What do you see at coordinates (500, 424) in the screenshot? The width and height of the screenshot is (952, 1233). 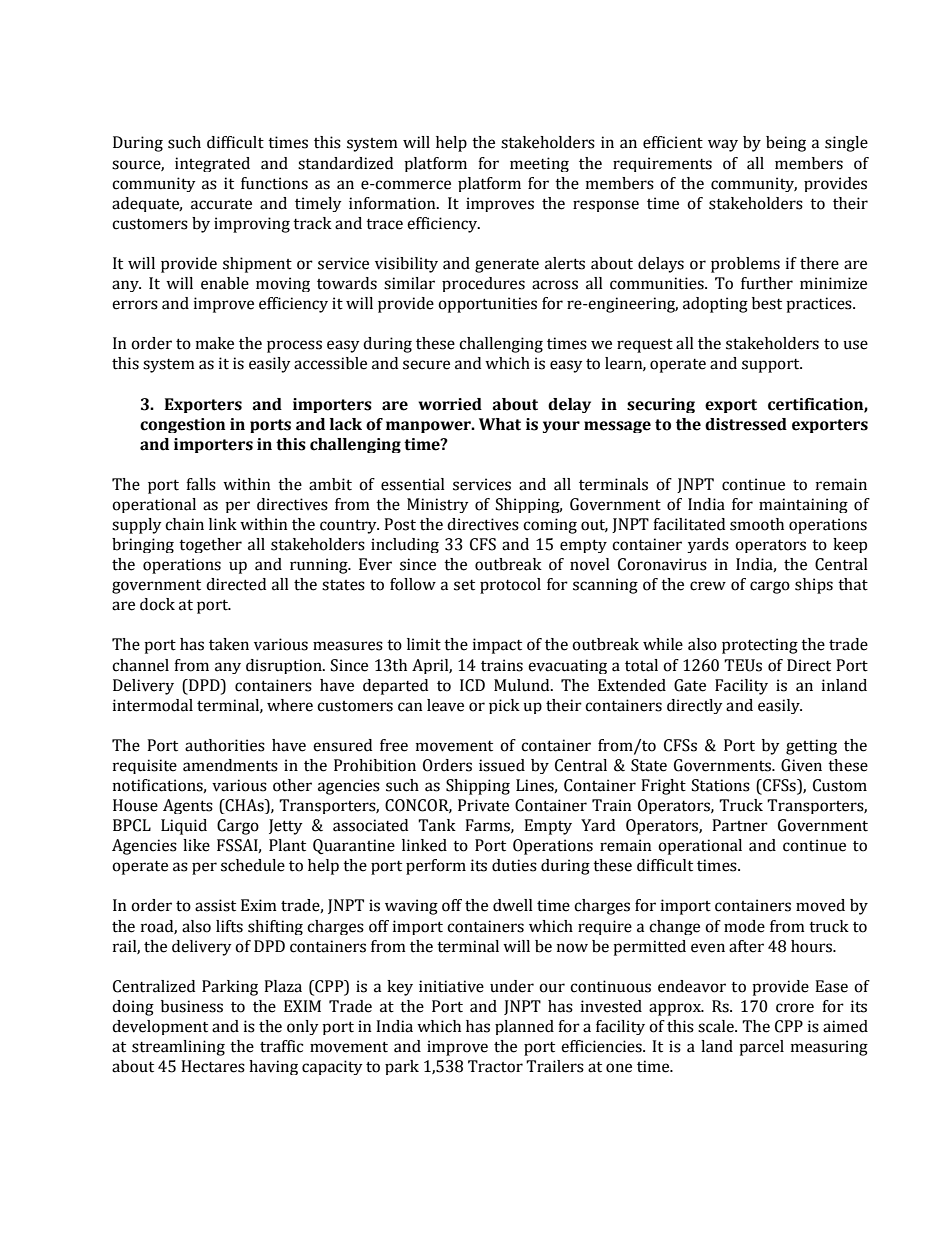 I see `What` at bounding box center [500, 424].
